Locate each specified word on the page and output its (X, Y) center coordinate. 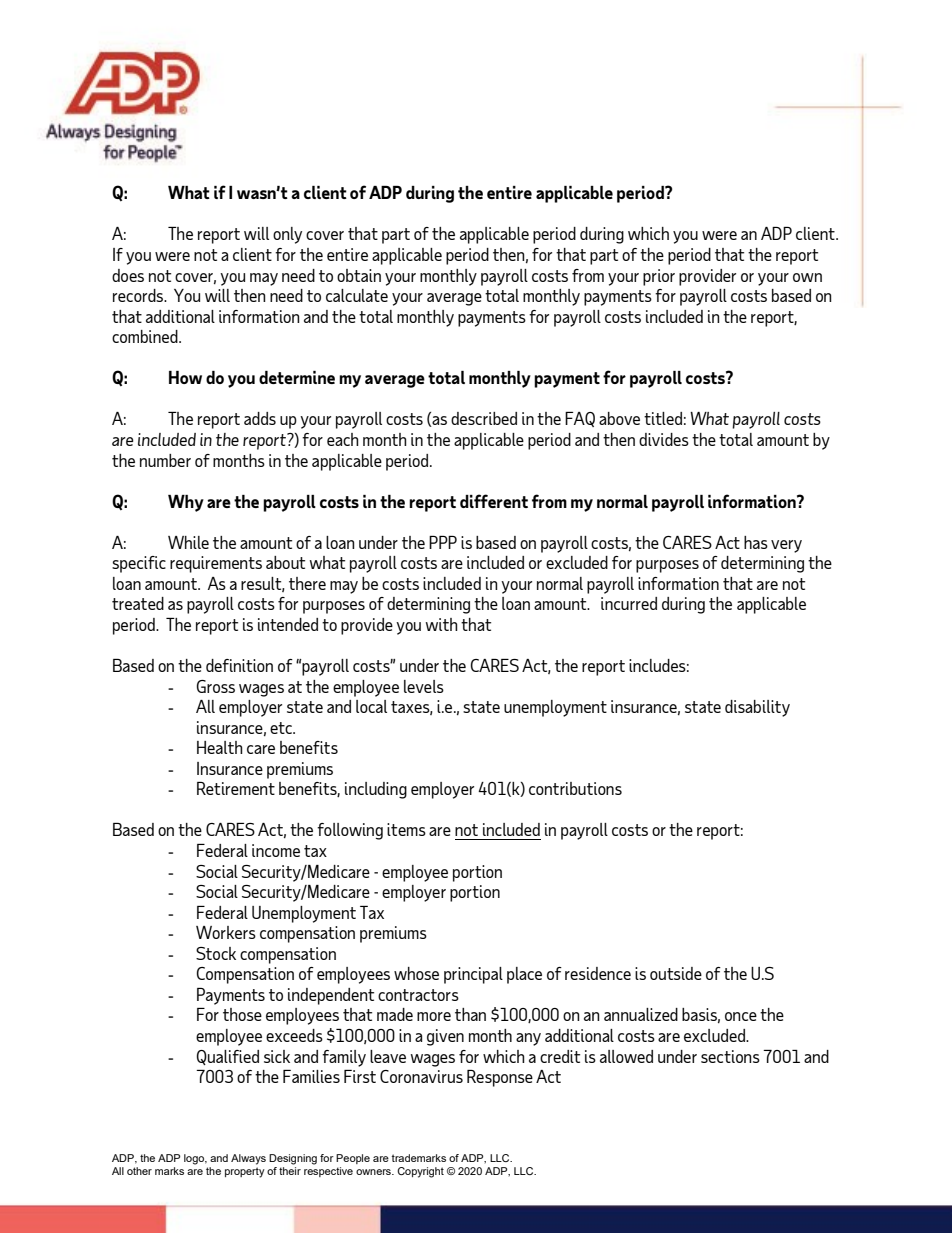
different (494, 501)
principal (473, 975)
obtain (359, 275)
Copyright (420, 1172)
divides (664, 439)
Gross (216, 686)
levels (424, 686)
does (128, 275)
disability (757, 708)
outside (676, 973)
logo (195, 1159)
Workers (226, 932)
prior (659, 277)
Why (186, 503)
